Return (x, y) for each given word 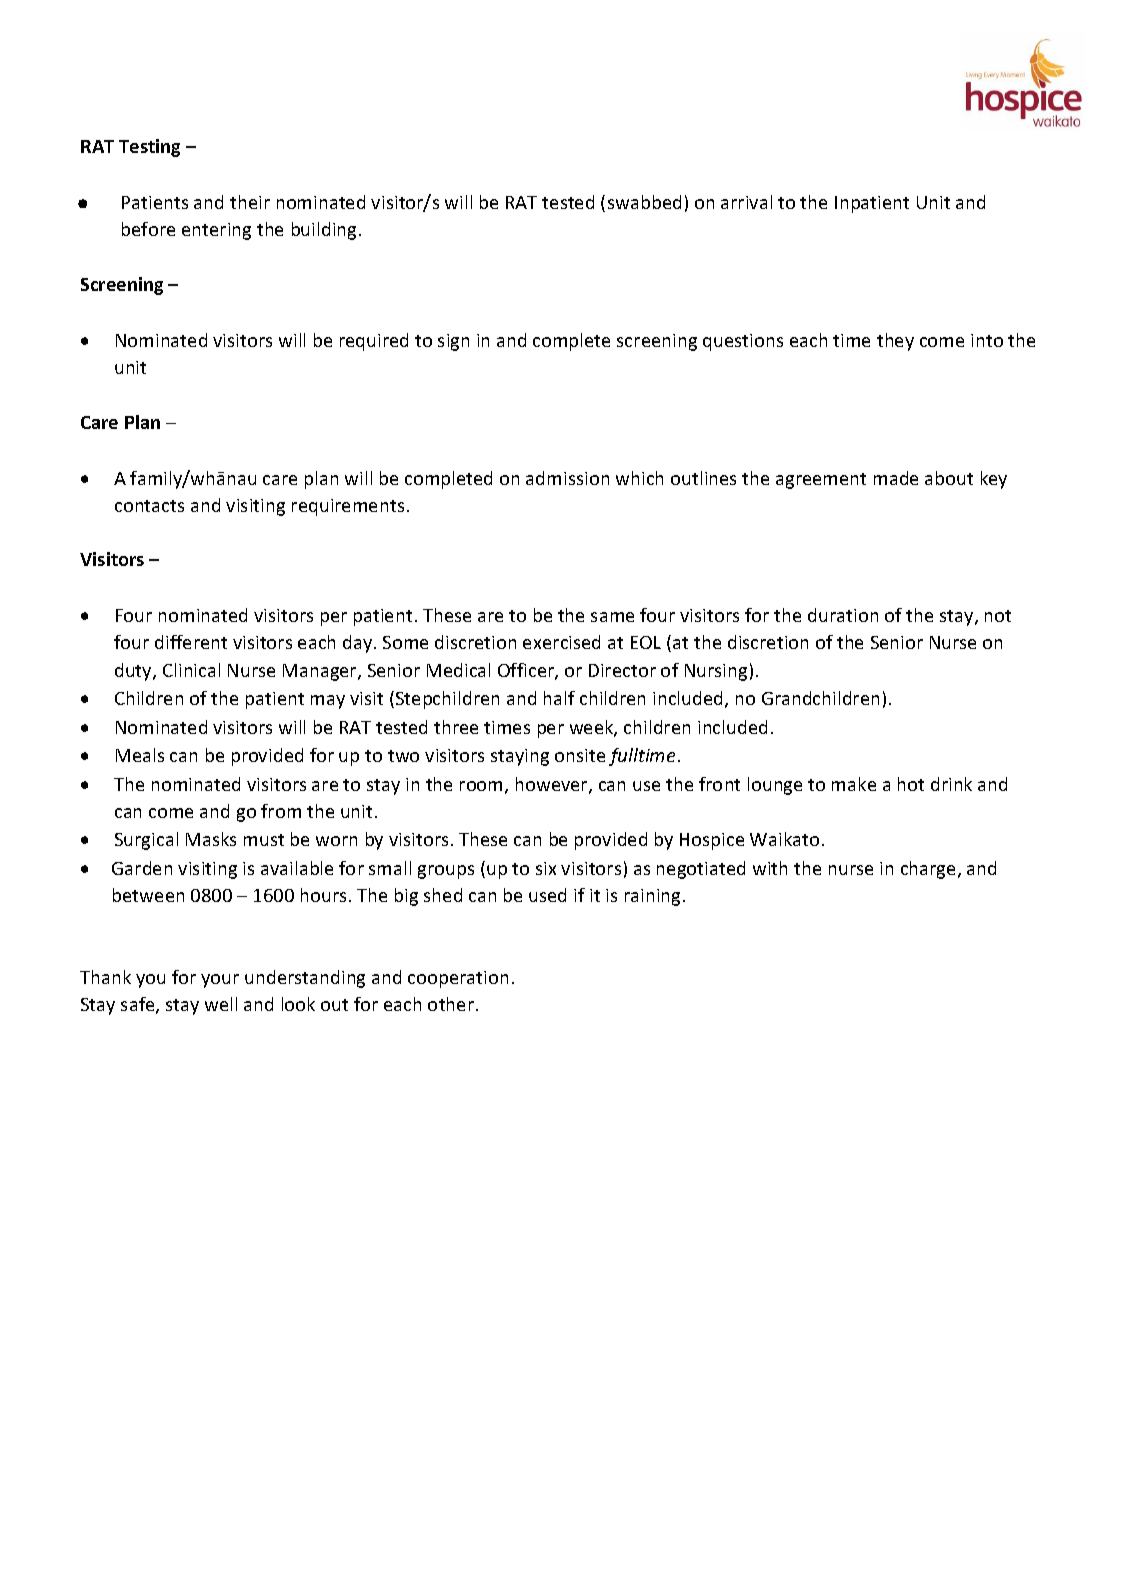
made (896, 478)
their (250, 202)
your (220, 981)
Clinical (191, 670)
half (559, 698)
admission (567, 478)
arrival (746, 202)
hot (911, 784)
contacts (149, 506)
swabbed (644, 202)
